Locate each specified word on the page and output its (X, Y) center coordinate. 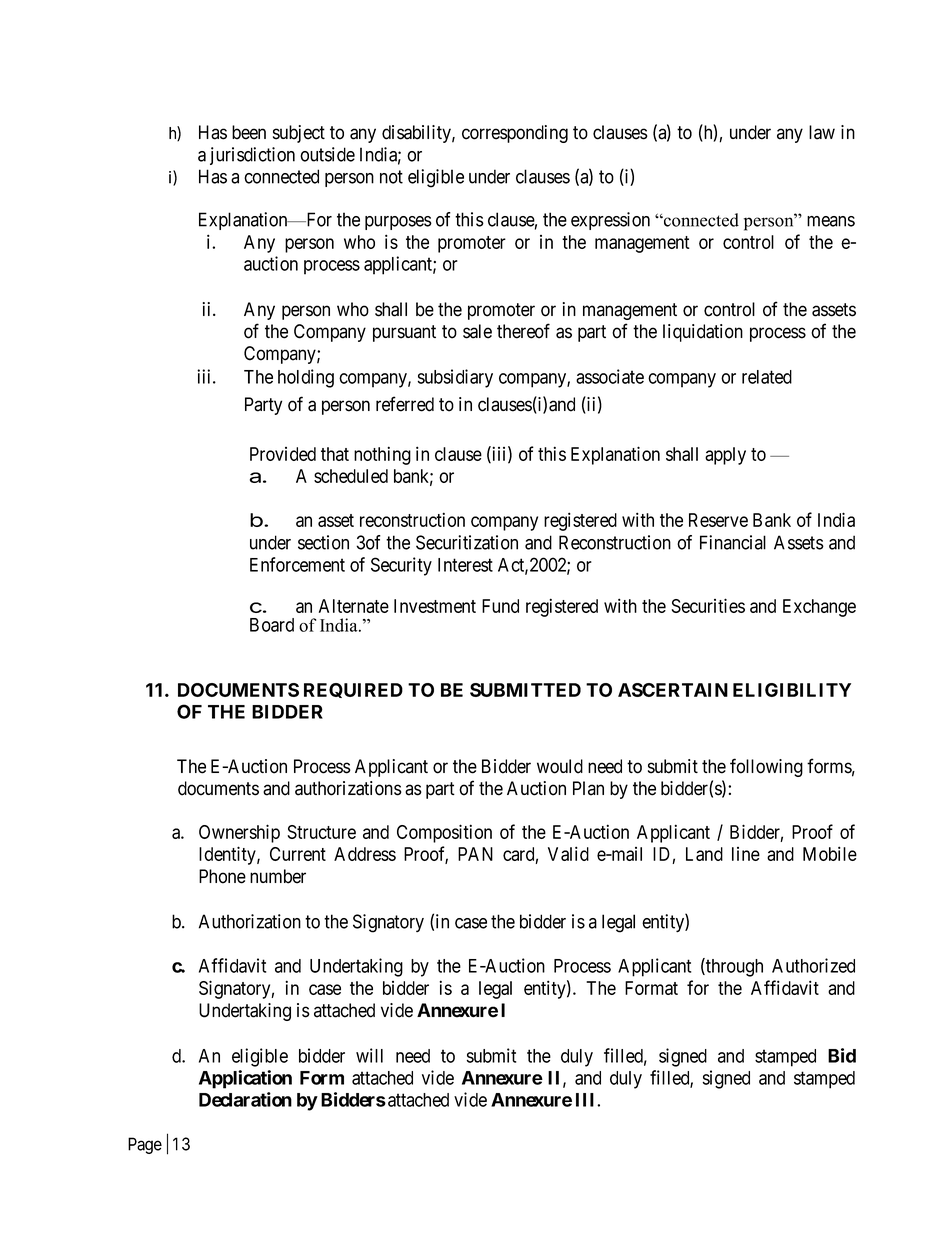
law (822, 132)
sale (477, 331)
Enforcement (297, 564)
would (560, 766)
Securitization (467, 542)
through (733, 967)
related (767, 377)
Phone (222, 876)
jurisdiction (252, 156)
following (766, 767)
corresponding (515, 134)
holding (306, 378)
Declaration (245, 1099)
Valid (568, 853)
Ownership (239, 833)
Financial (733, 542)
